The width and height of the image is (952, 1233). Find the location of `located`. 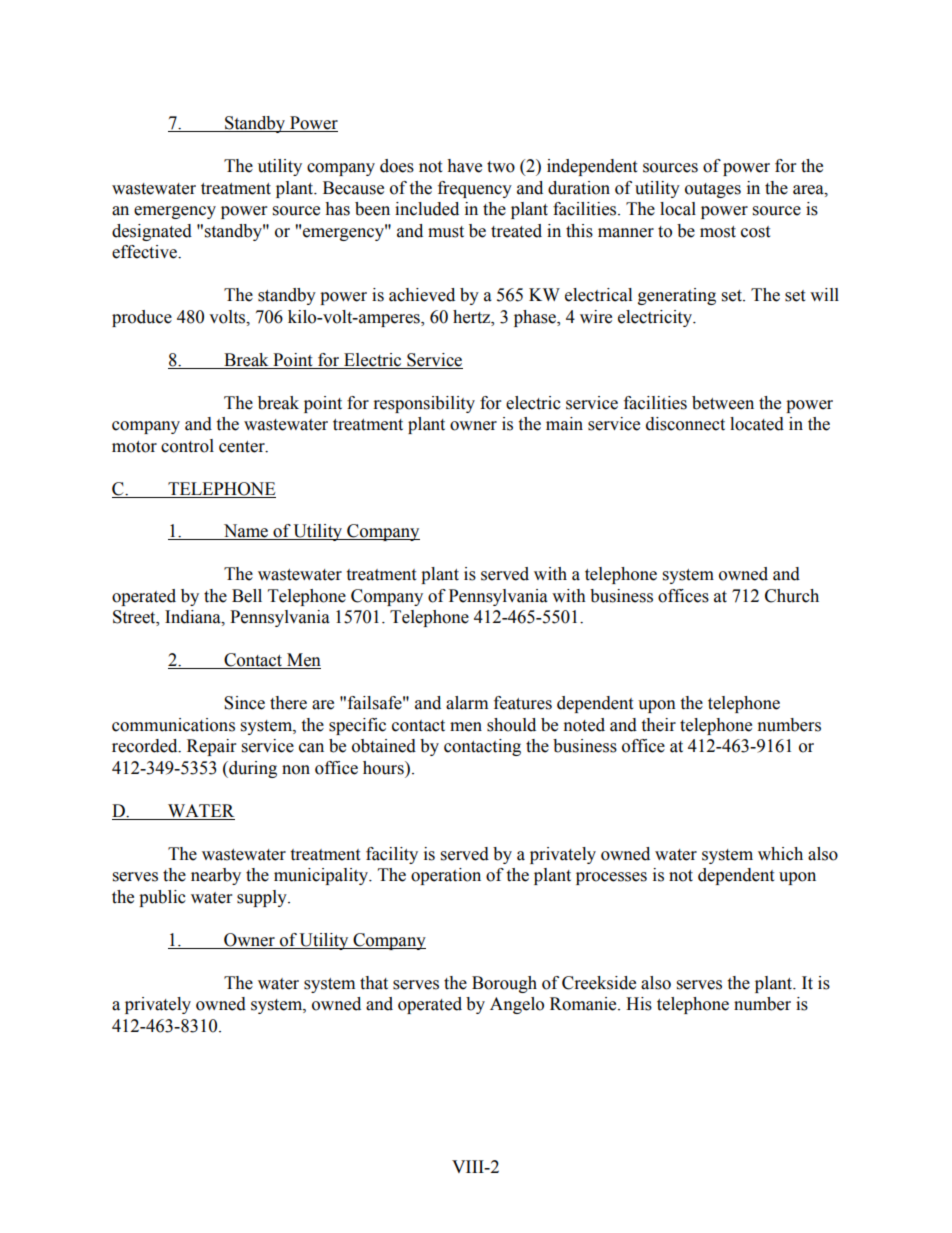

located is located at coordinates (757, 424).
